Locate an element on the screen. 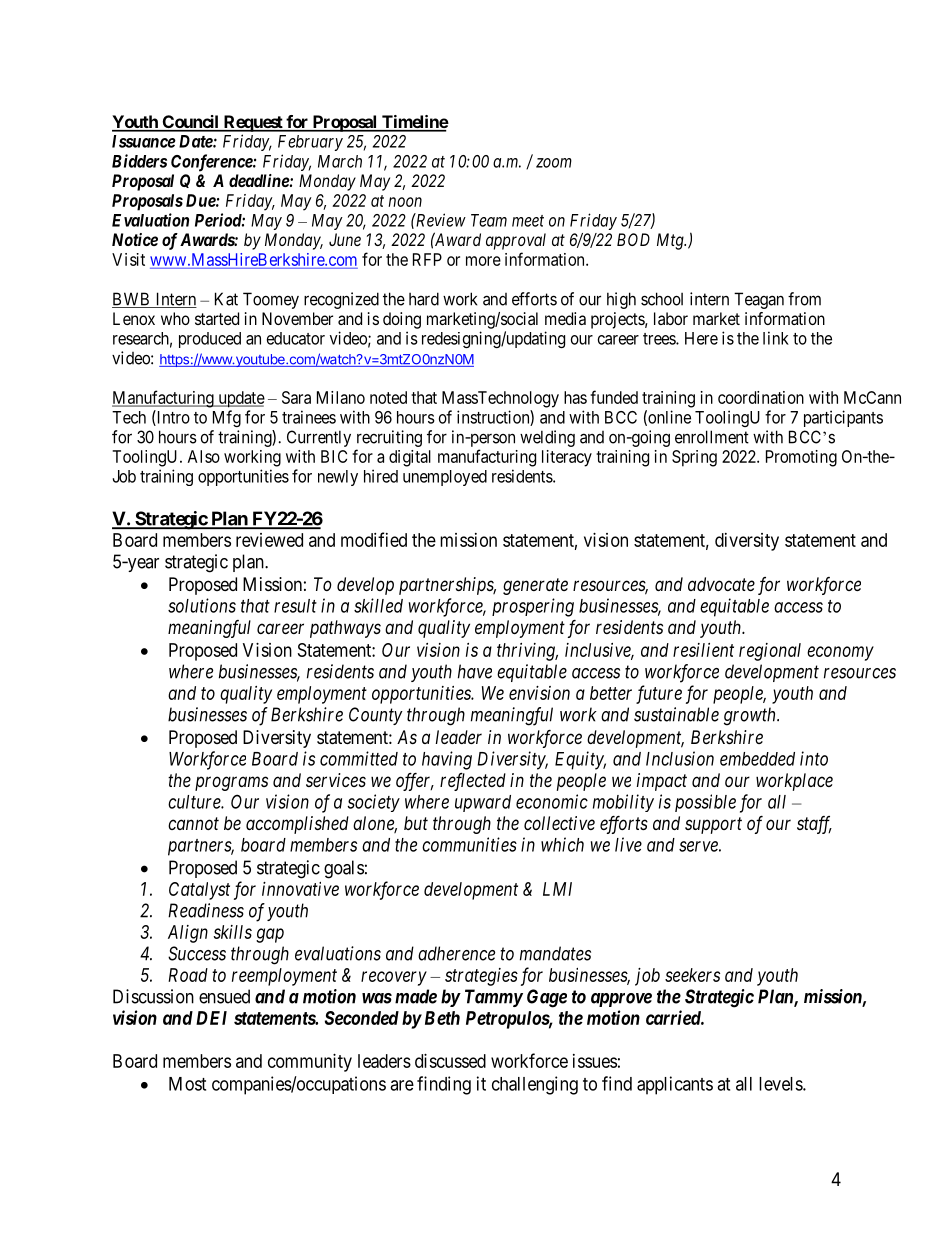 The width and height of the screenshot is (952, 1233). discussed is located at coordinates (450, 1061).
